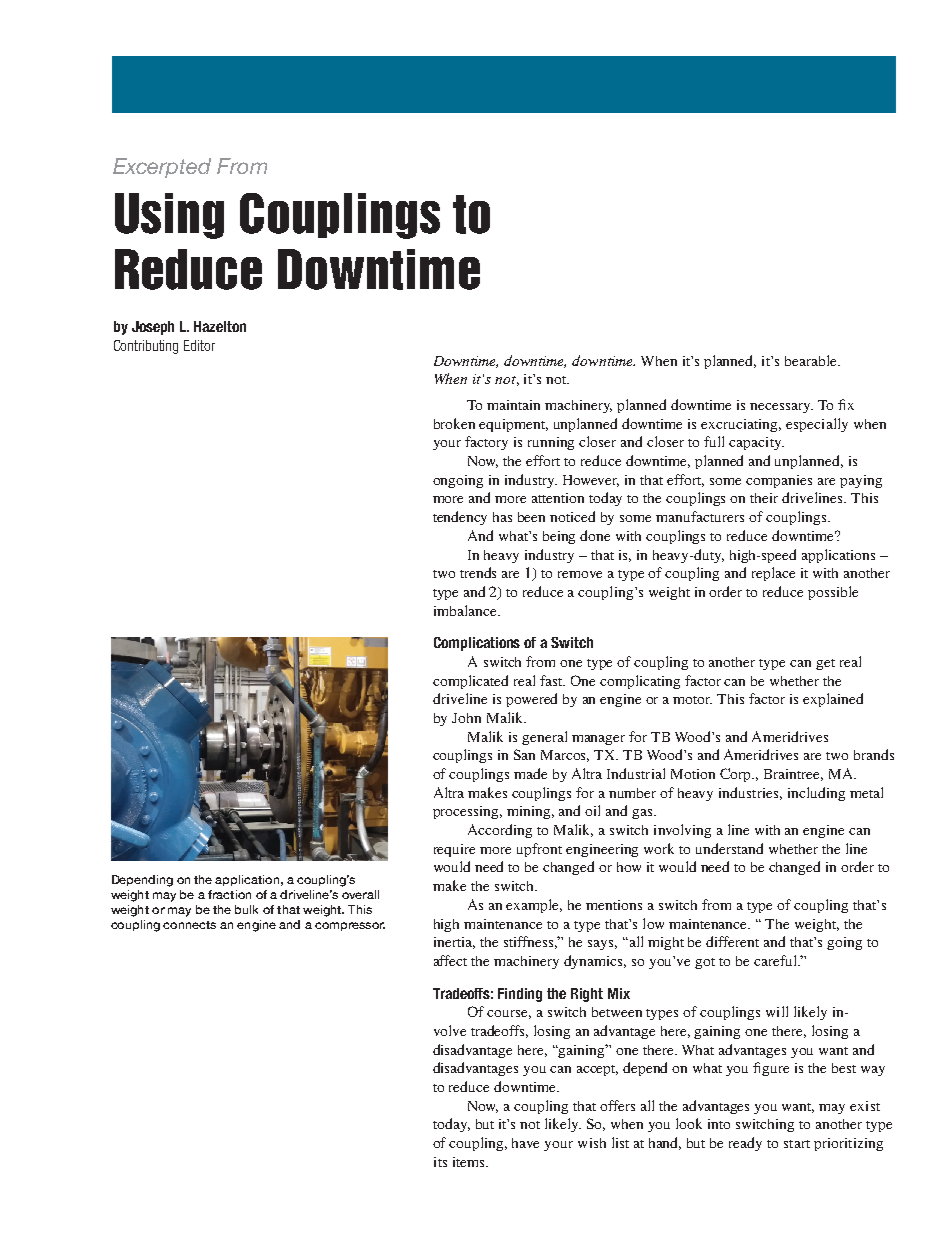 The height and width of the page is (1233, 952). What do you see at coordinates (169, 216) in the page?
I see `Using` at bounding box center [169, 216].
